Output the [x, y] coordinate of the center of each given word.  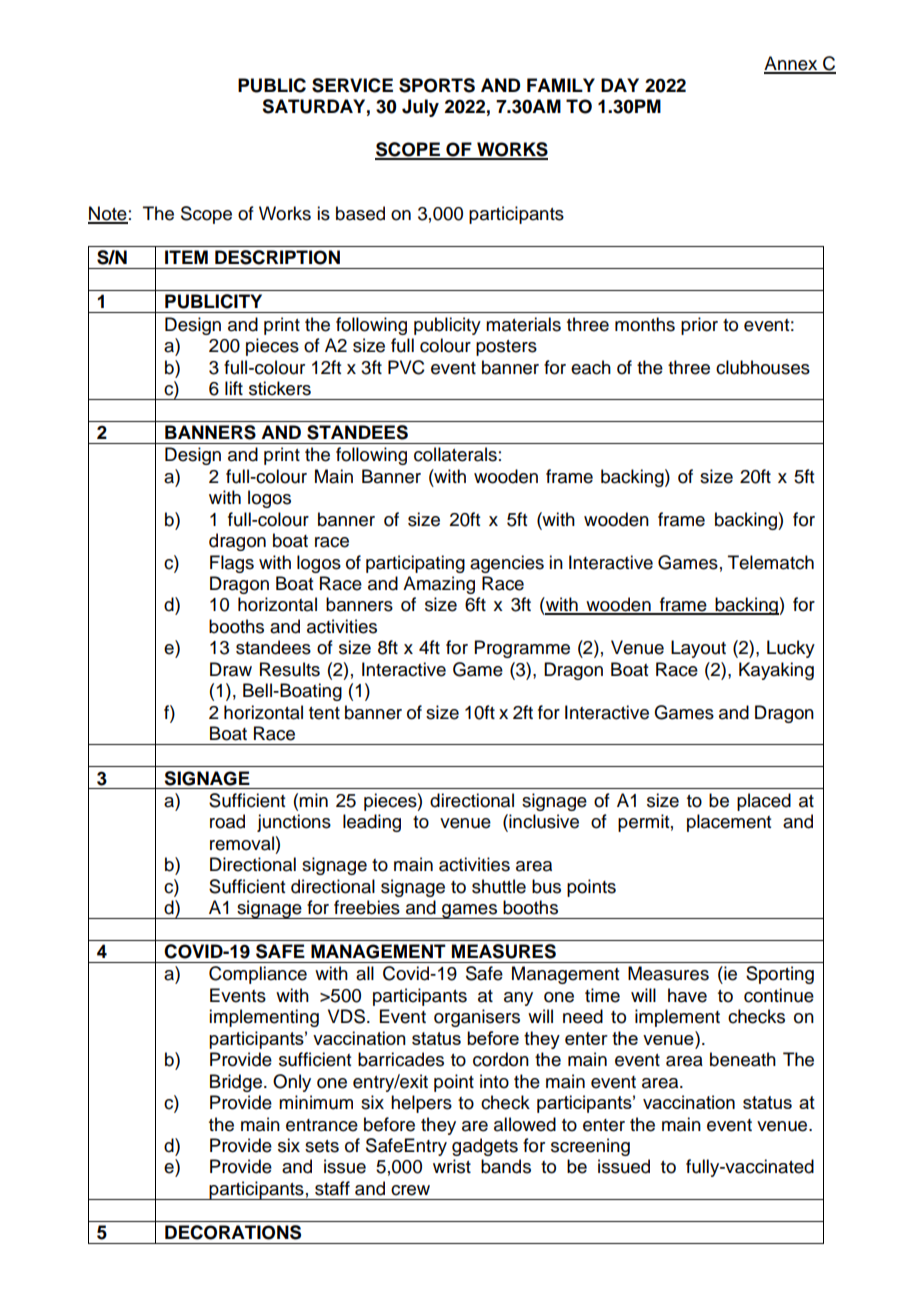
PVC [406, 367]
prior [699, 326]
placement [729, 823]
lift [234, 388]
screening [590, 1147]
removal [242, 843]
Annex [792, 64]
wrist [452, 1166]
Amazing [439, 585]
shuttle [499, 886]
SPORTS [437, 85]
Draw [231, 669]
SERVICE [352, 85]
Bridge [237, 1083]
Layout [698, 649]
